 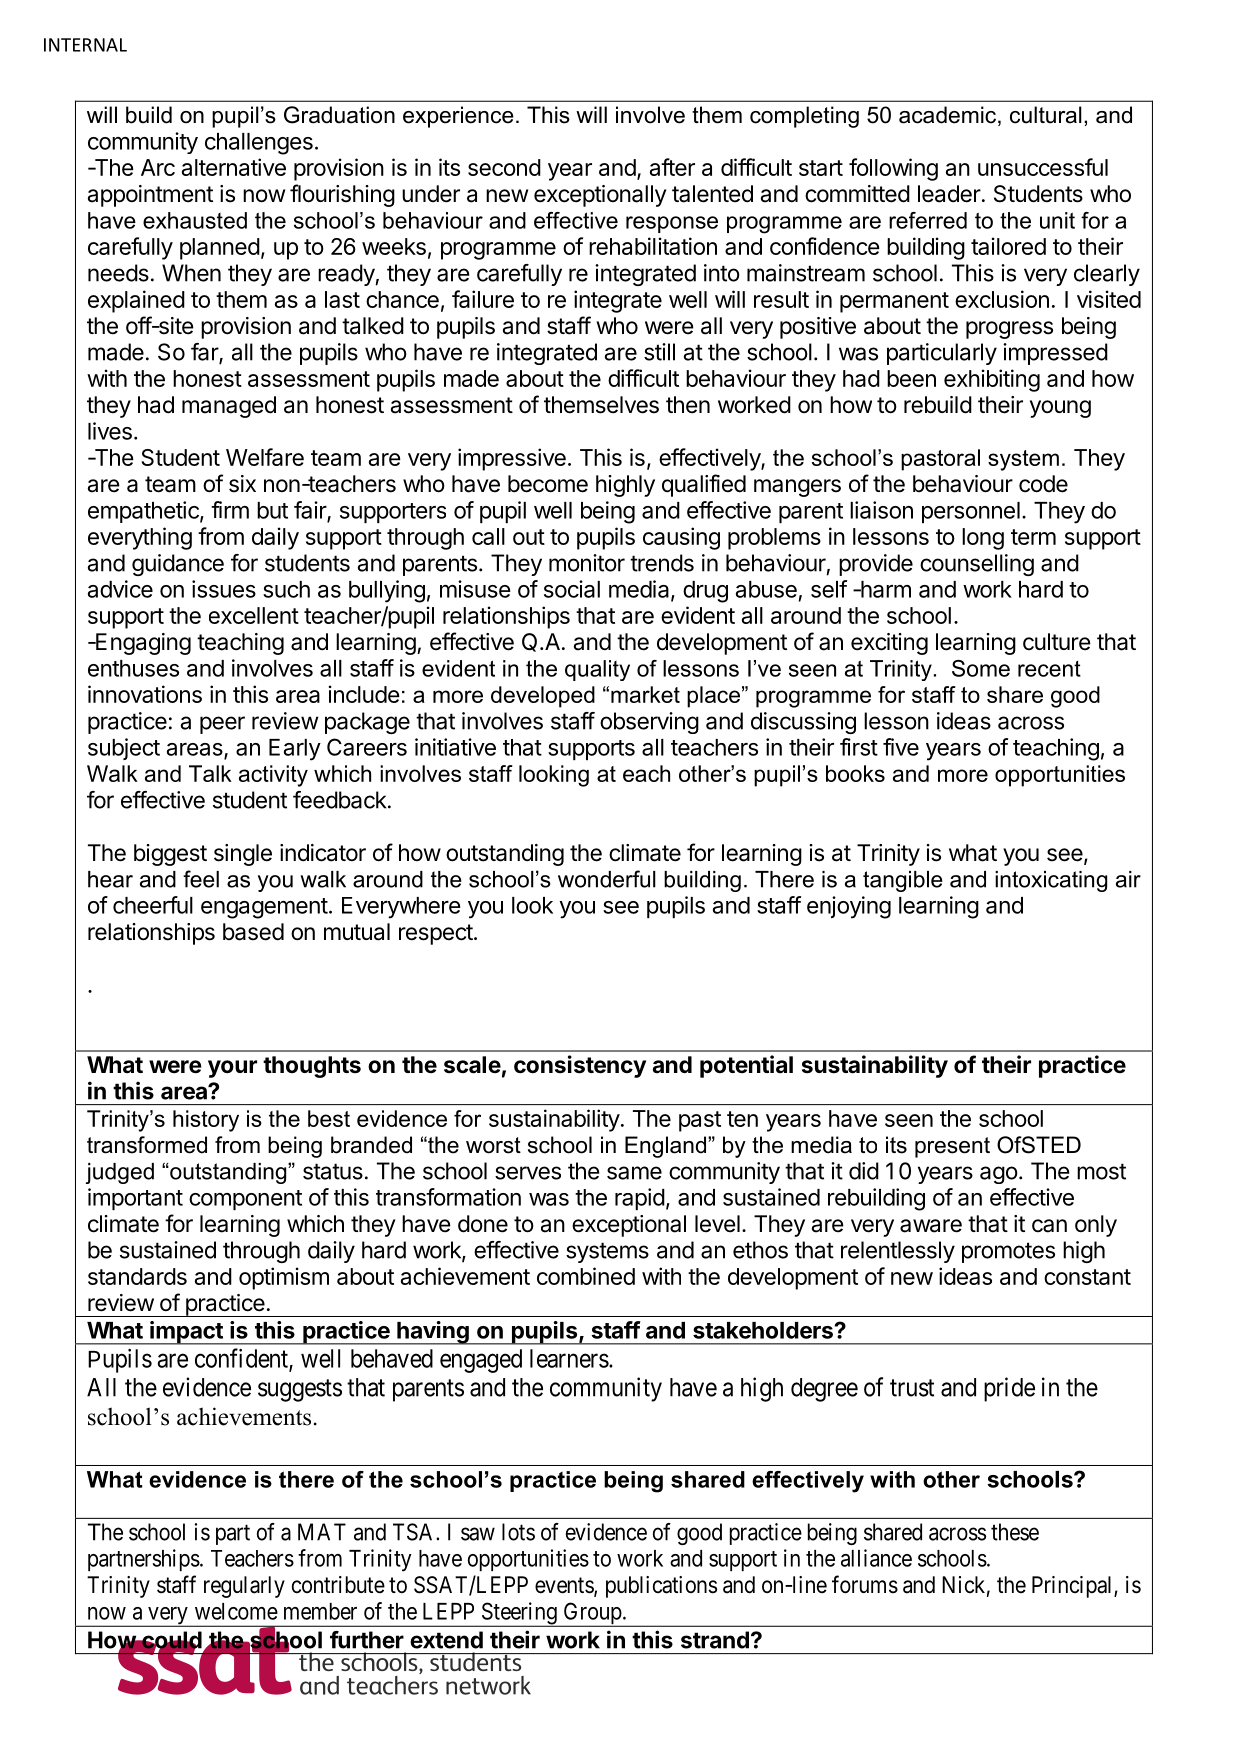 I want to click on tangible, so click(x=903, y=881).
